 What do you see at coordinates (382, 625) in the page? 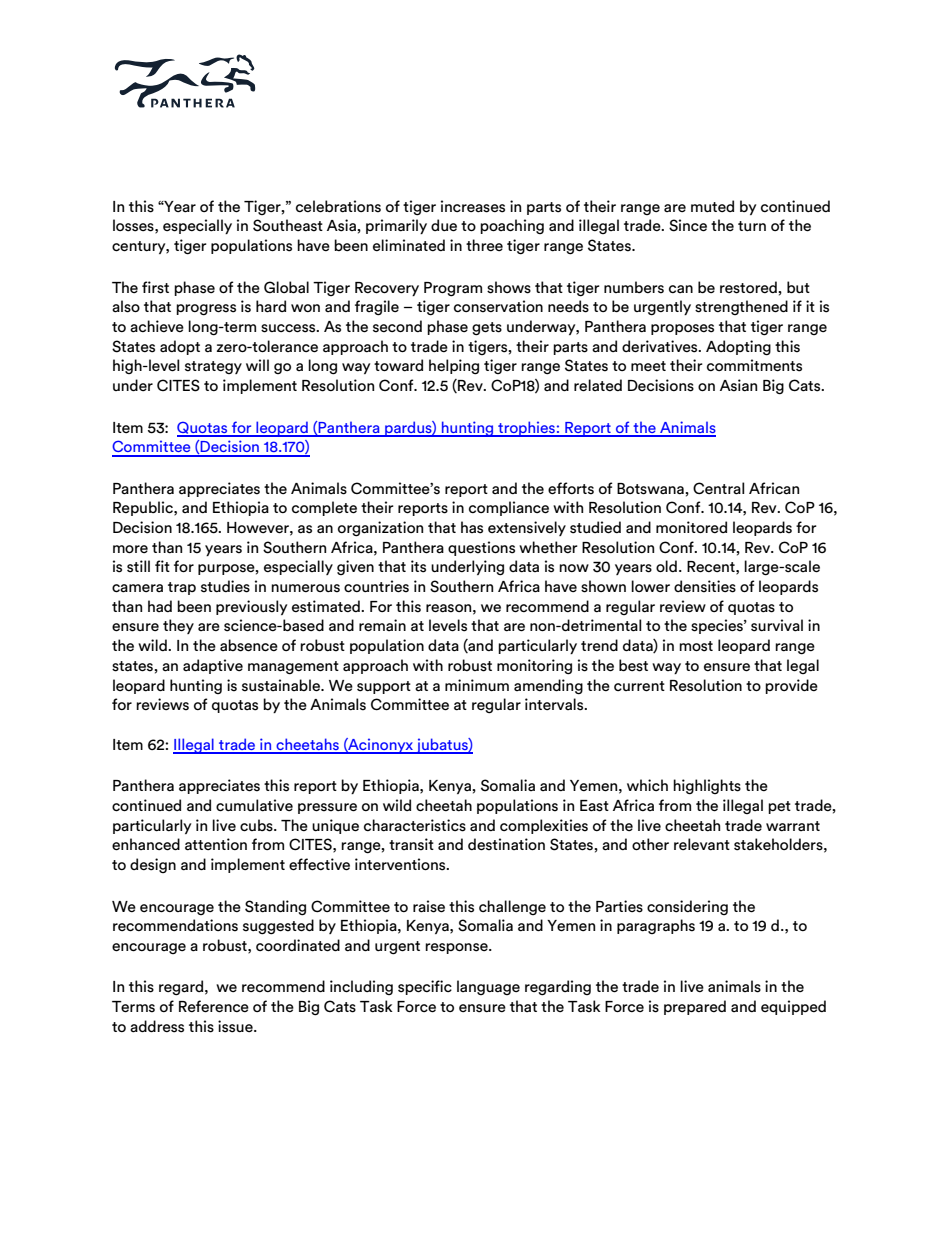
I see `remain` at bounding box center [382, 625].
